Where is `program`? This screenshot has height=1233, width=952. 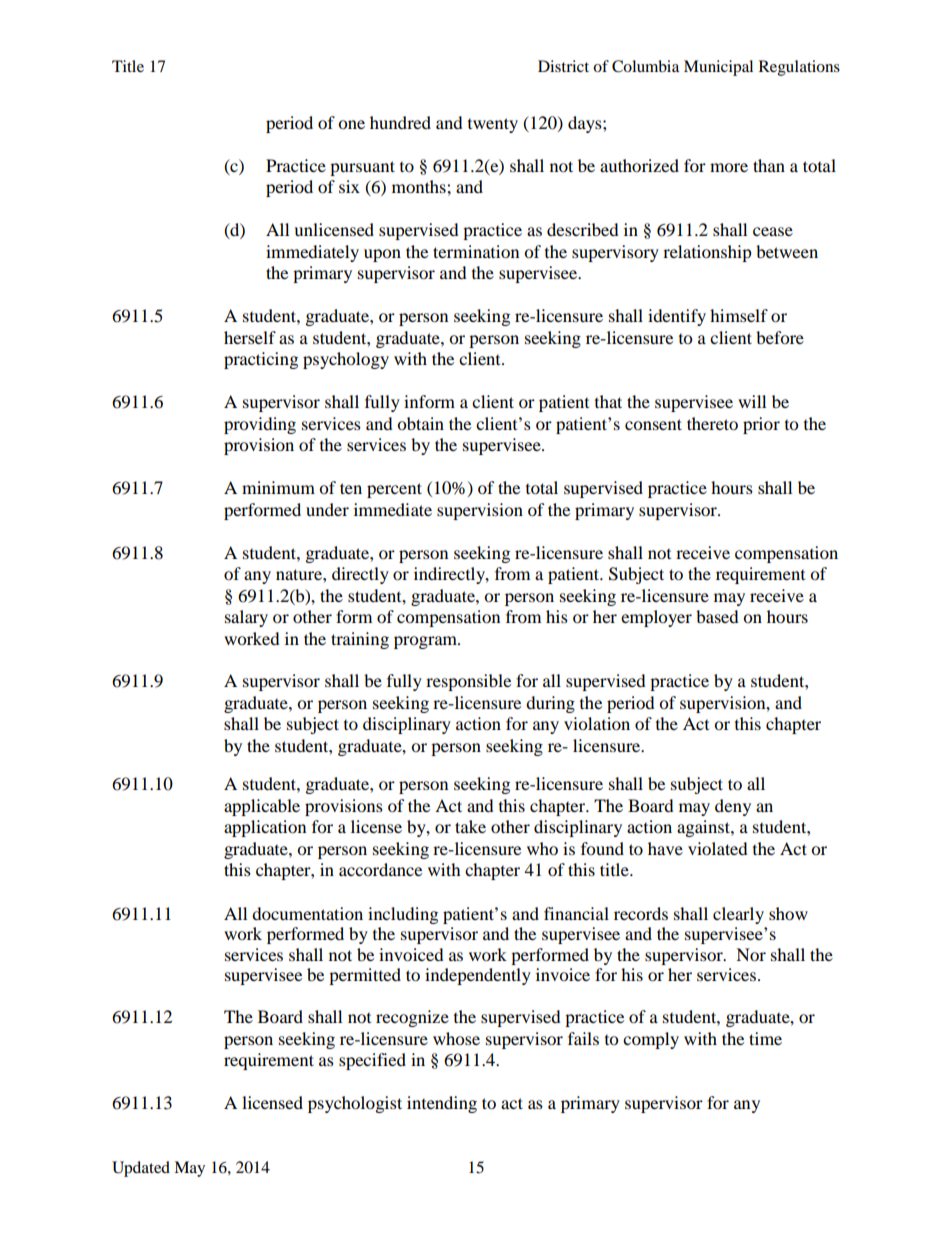
program is located at coordinates (427, 642).
